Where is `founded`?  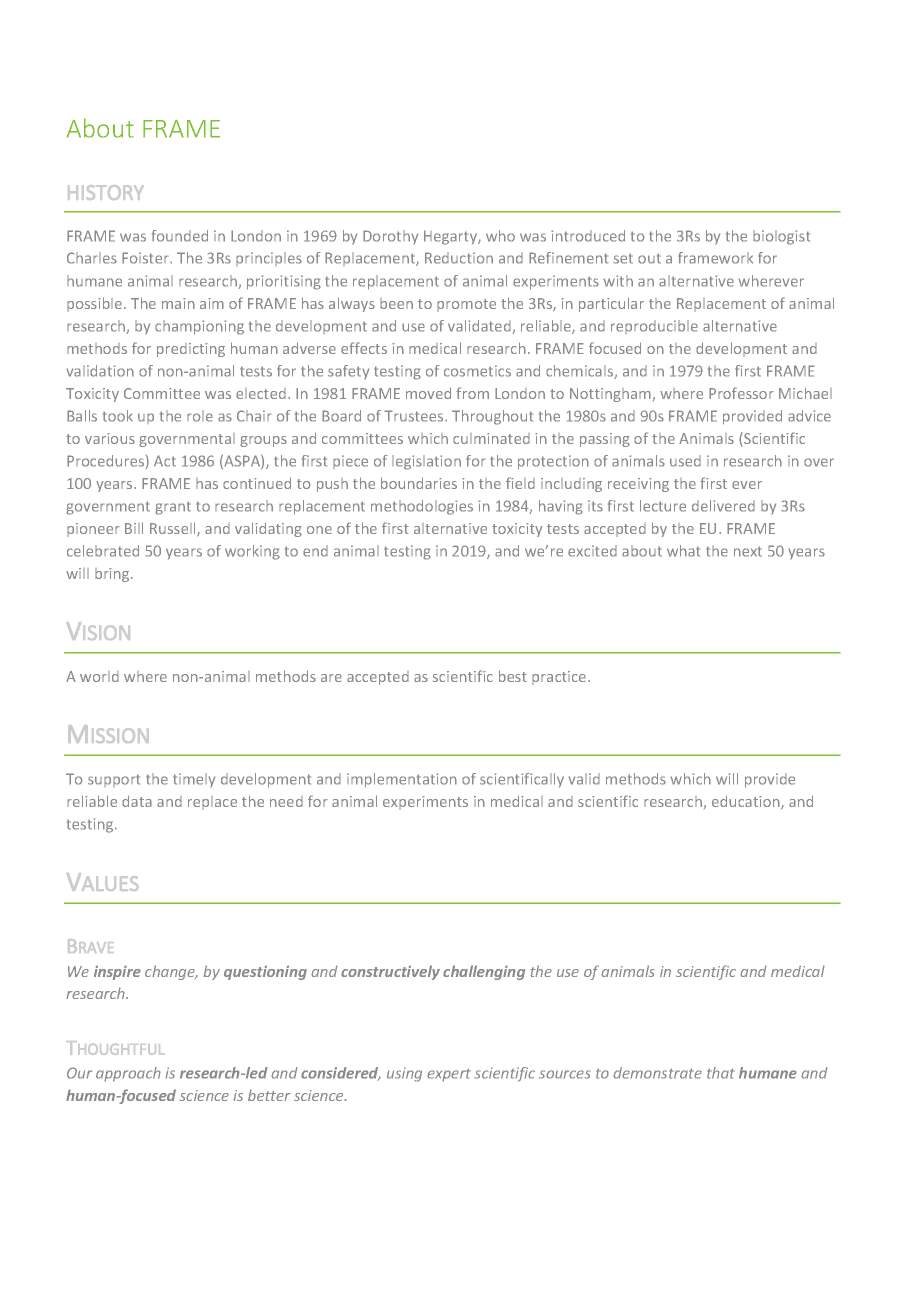 founded is located at coordinates (180, 236).
